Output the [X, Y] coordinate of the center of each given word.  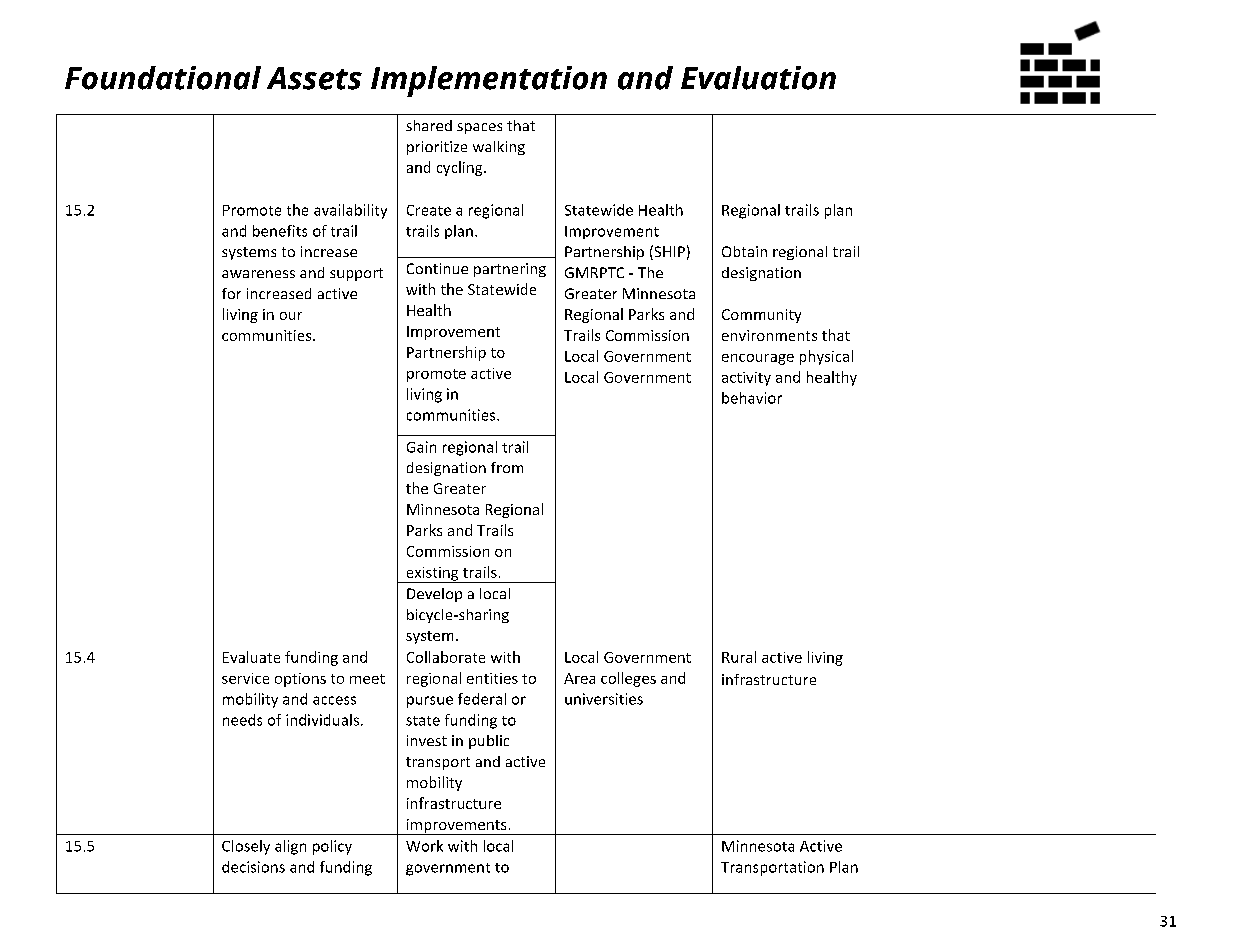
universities [604, 699]
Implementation [489, 81]
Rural [739, 657]
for [231, 293]
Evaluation [758, 78]
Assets [314, 78]
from [507, 467]
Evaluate [251, 657]
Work [424, 846]
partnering [510, 270]
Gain [421, 447]
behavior [752, 398]
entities [492, 678]
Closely [246, 847]
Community [761, 316]
